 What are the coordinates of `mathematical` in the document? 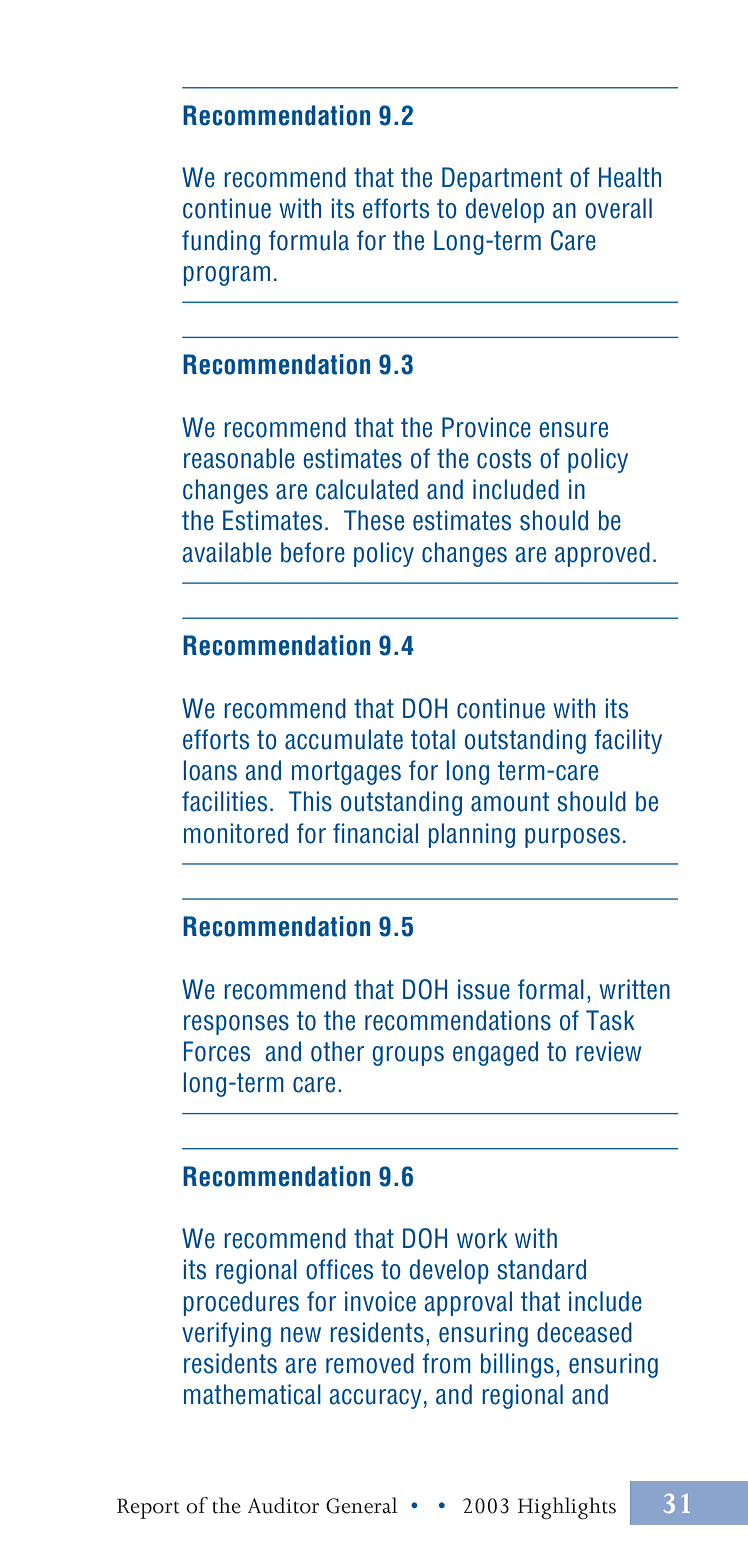 It's located at (252, 1394).
